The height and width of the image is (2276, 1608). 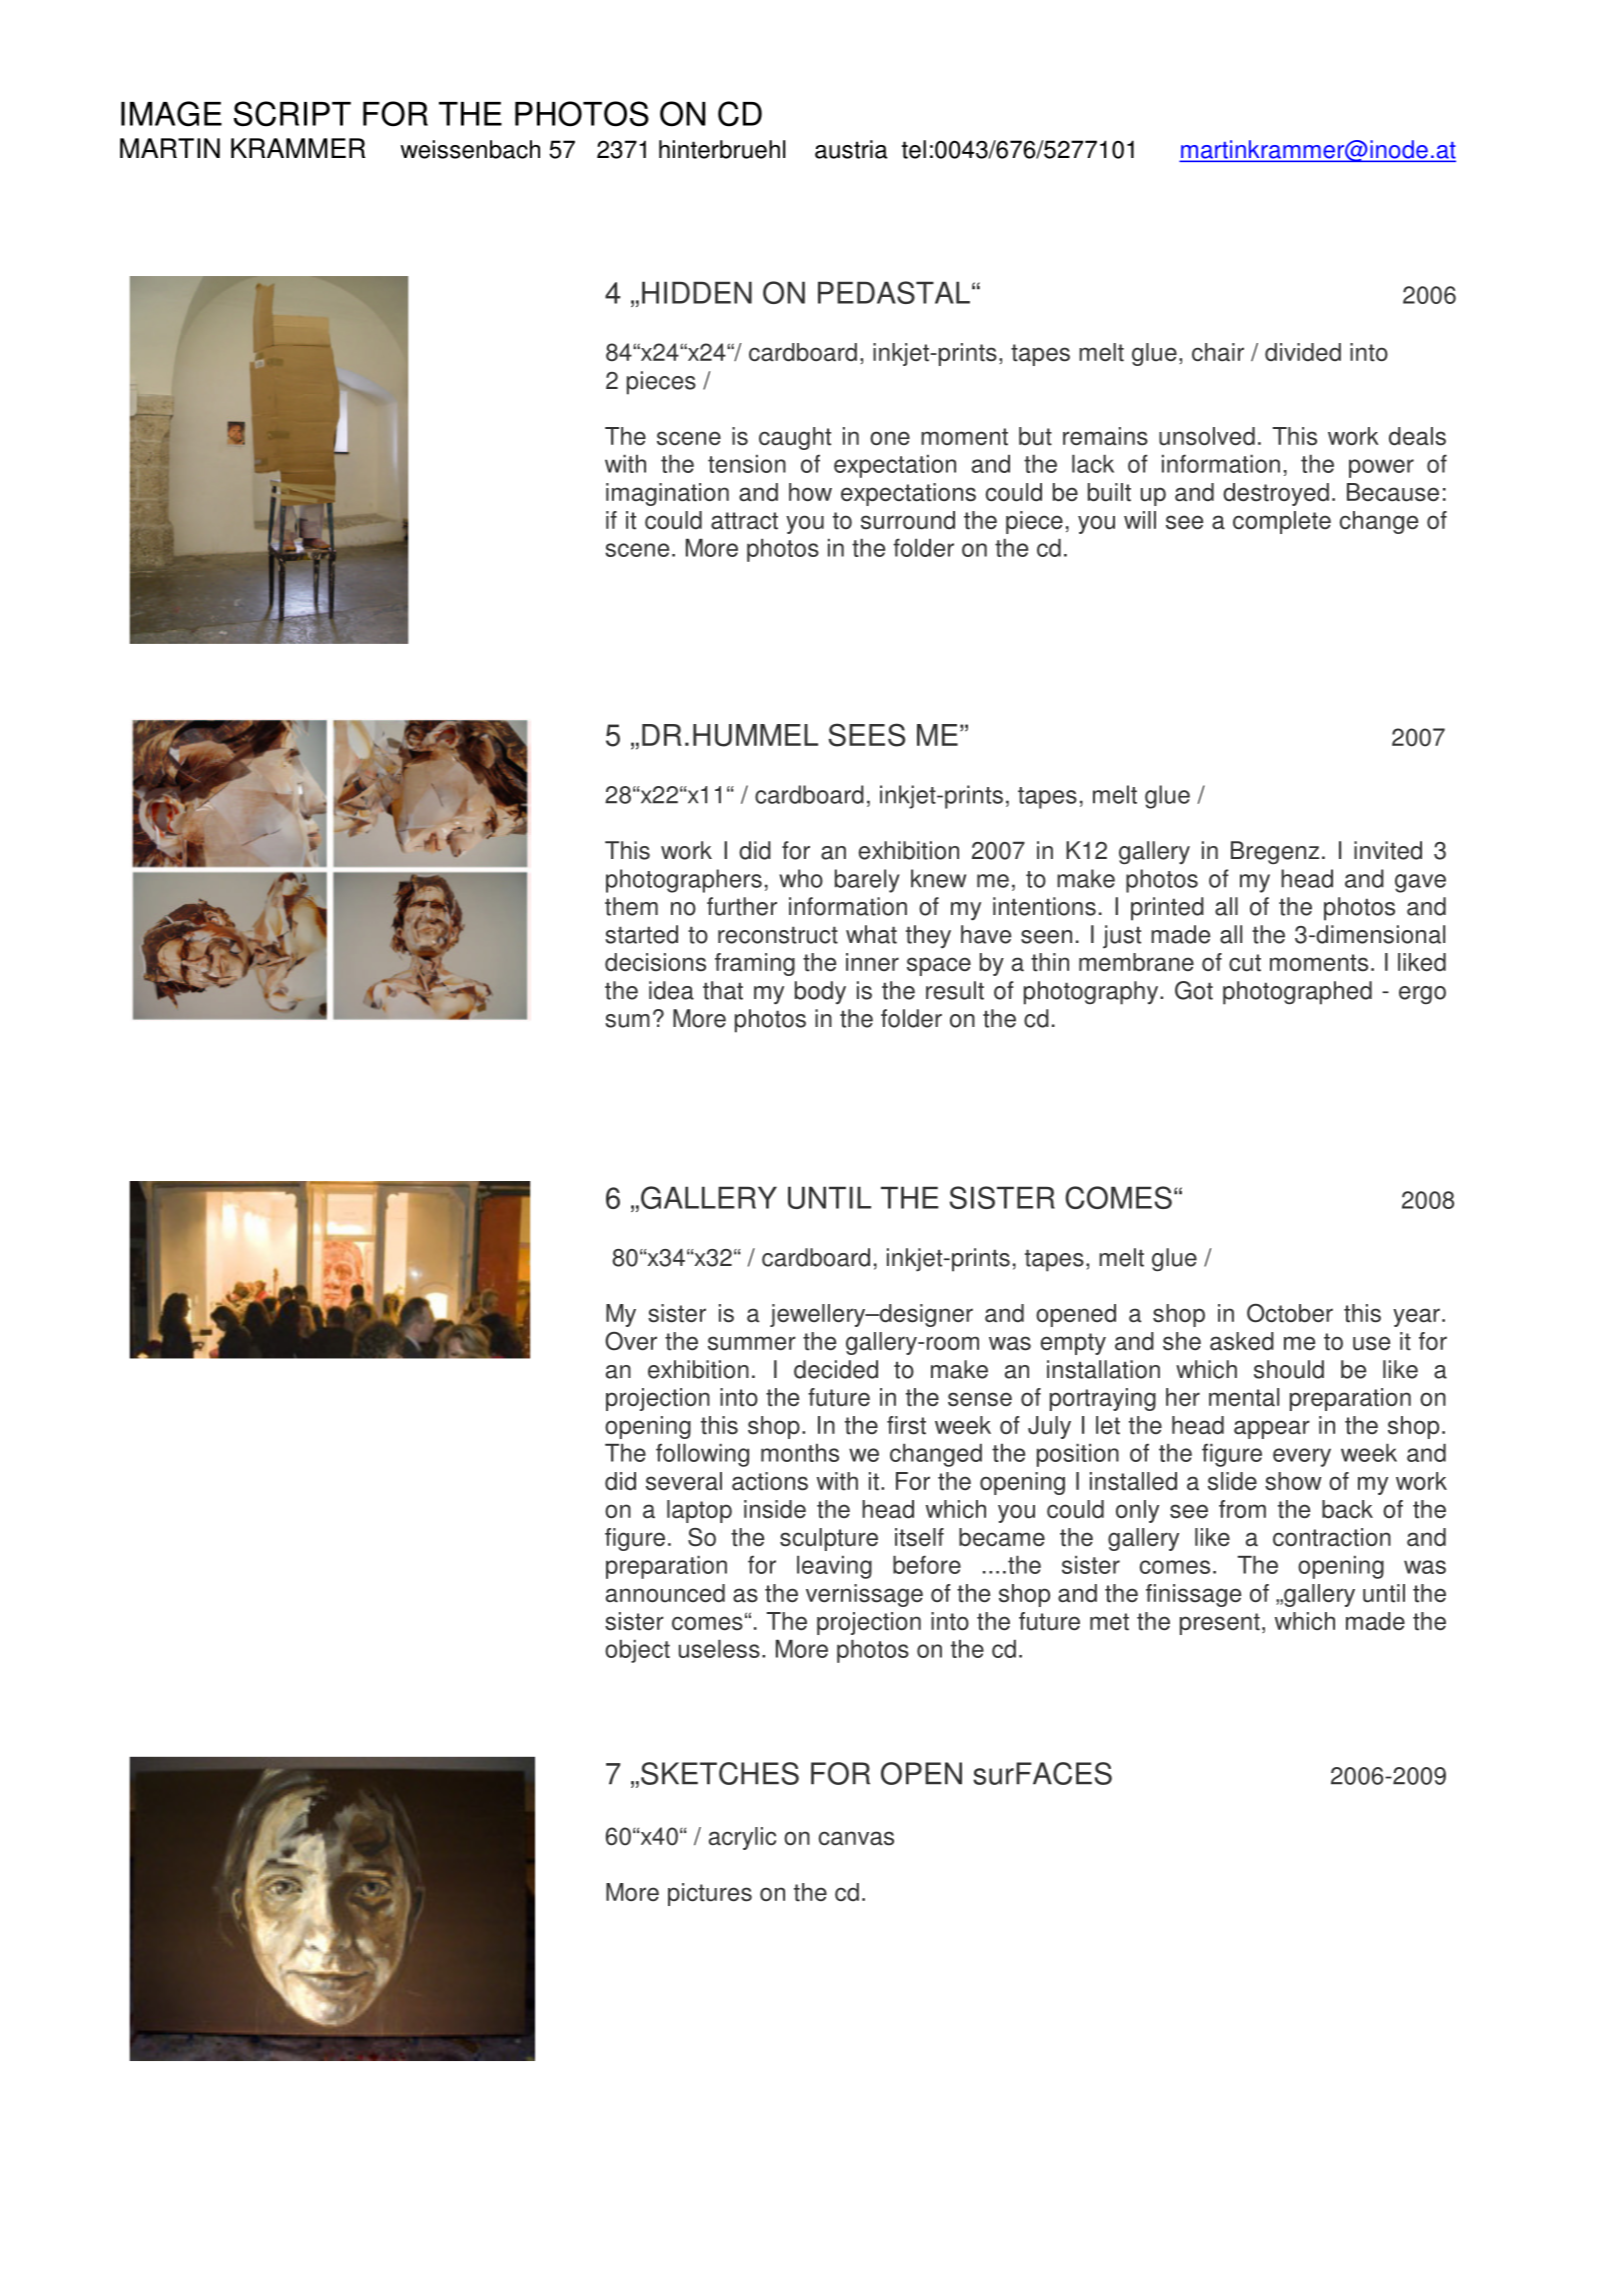 I want to click on divided, so click(x=1303, y=352).
